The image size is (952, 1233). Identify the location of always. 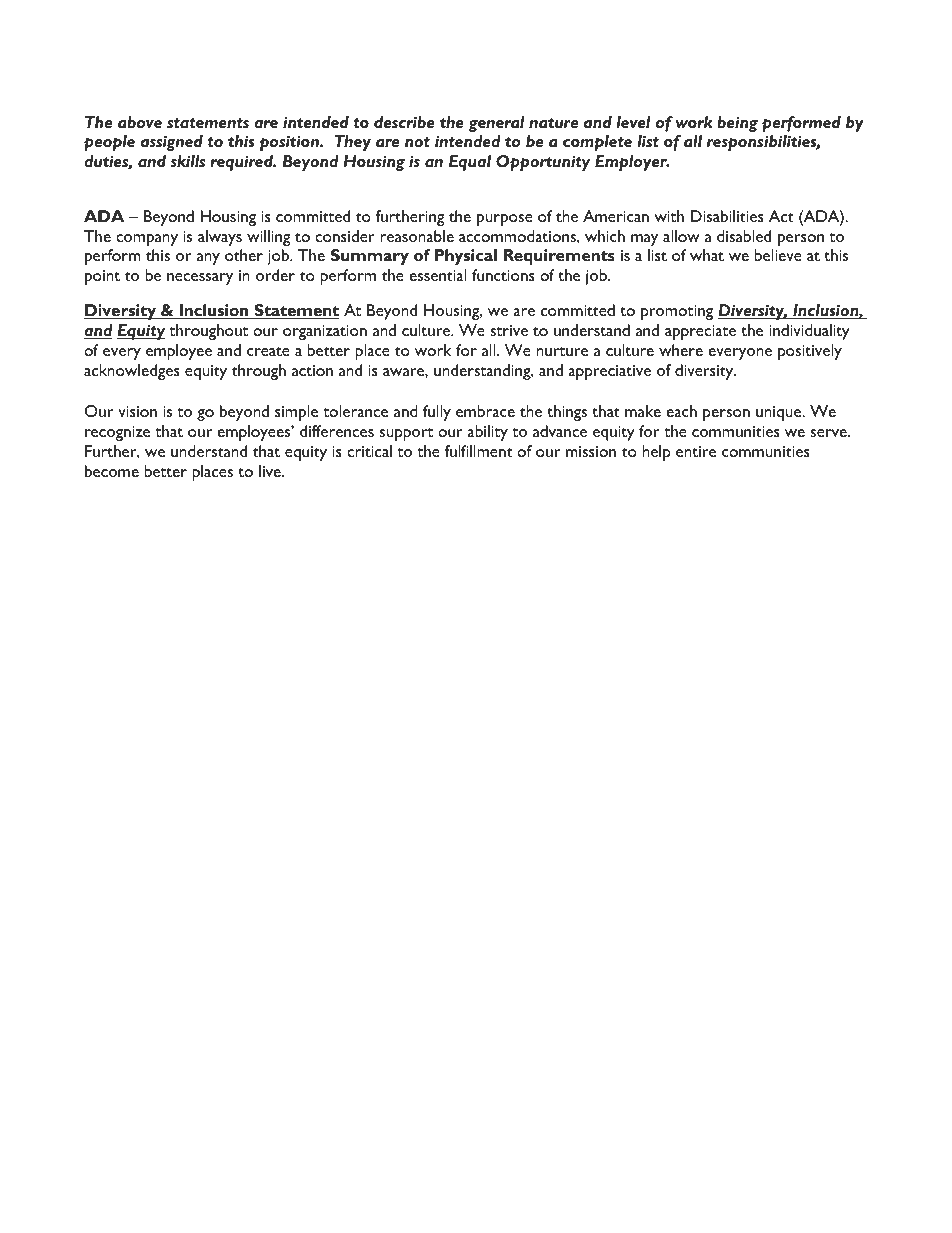
(220, 238).
